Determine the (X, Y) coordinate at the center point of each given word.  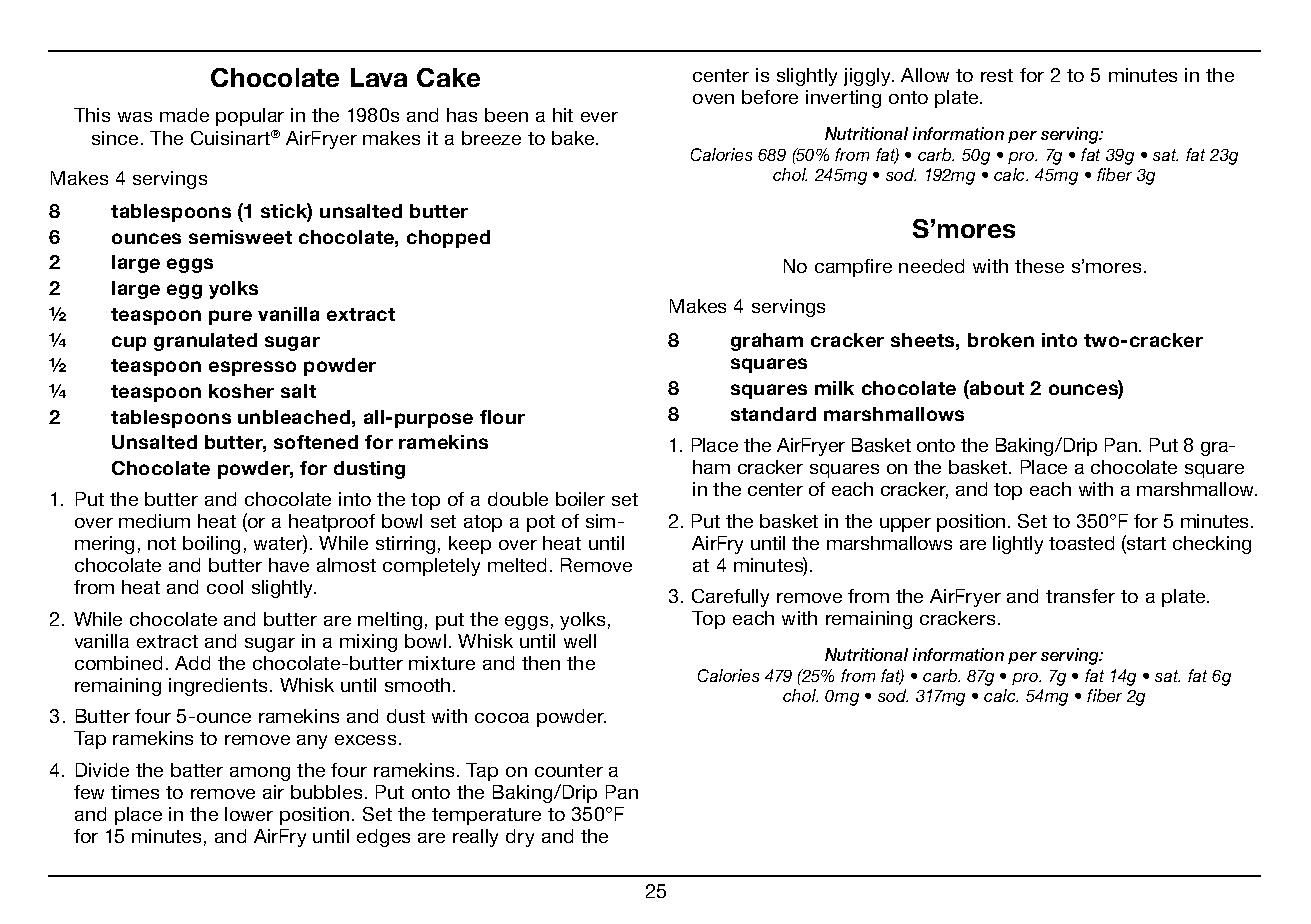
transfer (1080, 596)
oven (713, 99)
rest (997, 75)
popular (250, 117)
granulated (205, 342)
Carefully (730, 598)
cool (225, 587)
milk (834, 388)
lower (249, 814)
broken (1001, 340)
